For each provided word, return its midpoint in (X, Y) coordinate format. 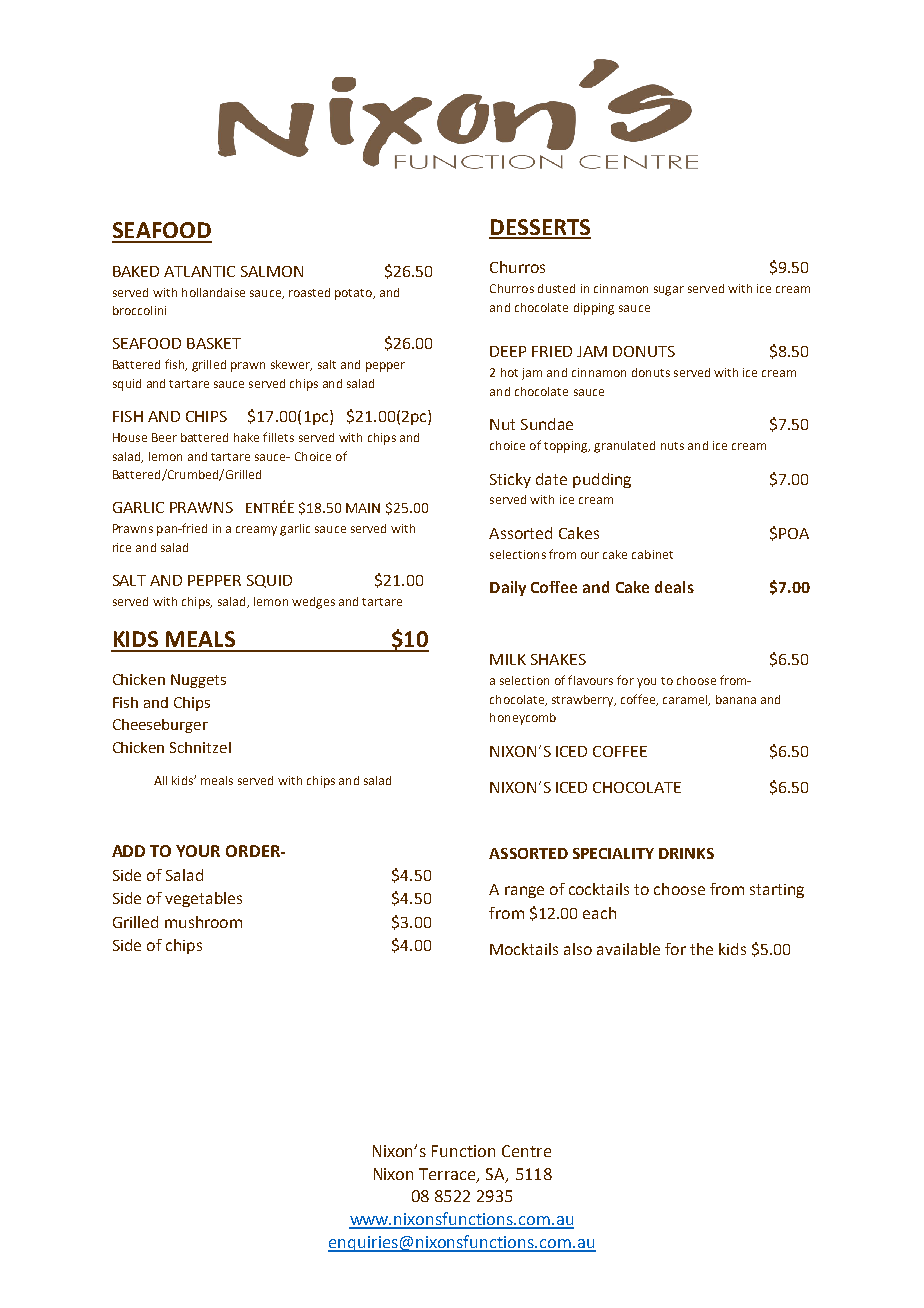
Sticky (510, 480)
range (524, 892)
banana (736, 699)
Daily (508, 588)
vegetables (203, 899)
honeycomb (523, 719)
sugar (669, 291)
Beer (164, 437)
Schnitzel (200, 747)
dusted (556, 288)
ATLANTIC (199, 271)
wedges (313, 603)
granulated (624, 447)
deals (674, 587)
